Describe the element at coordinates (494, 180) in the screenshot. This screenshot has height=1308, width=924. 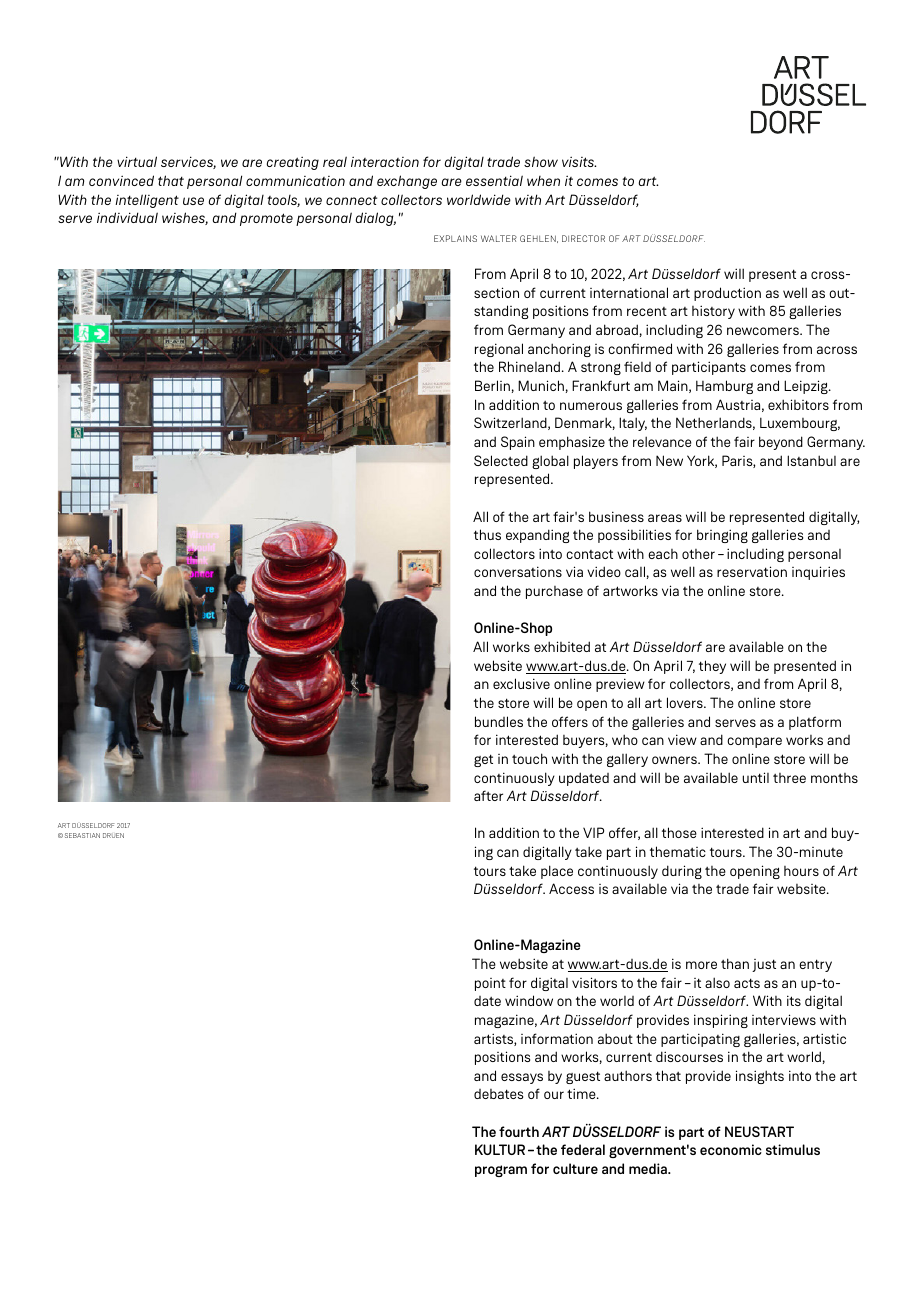
I see `essential` at that location.
